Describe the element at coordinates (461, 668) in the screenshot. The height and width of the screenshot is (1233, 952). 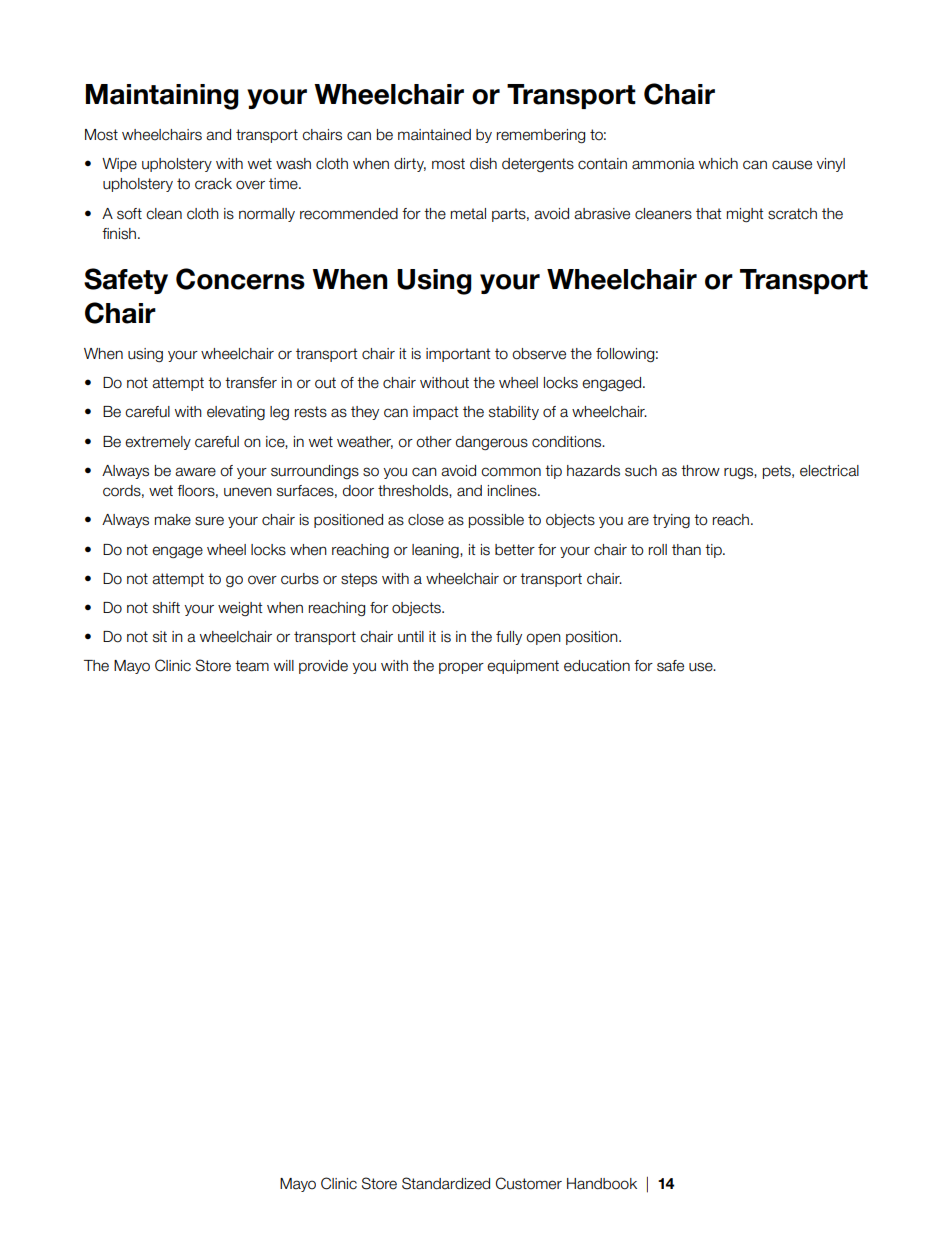
I see `proper` at that location.
